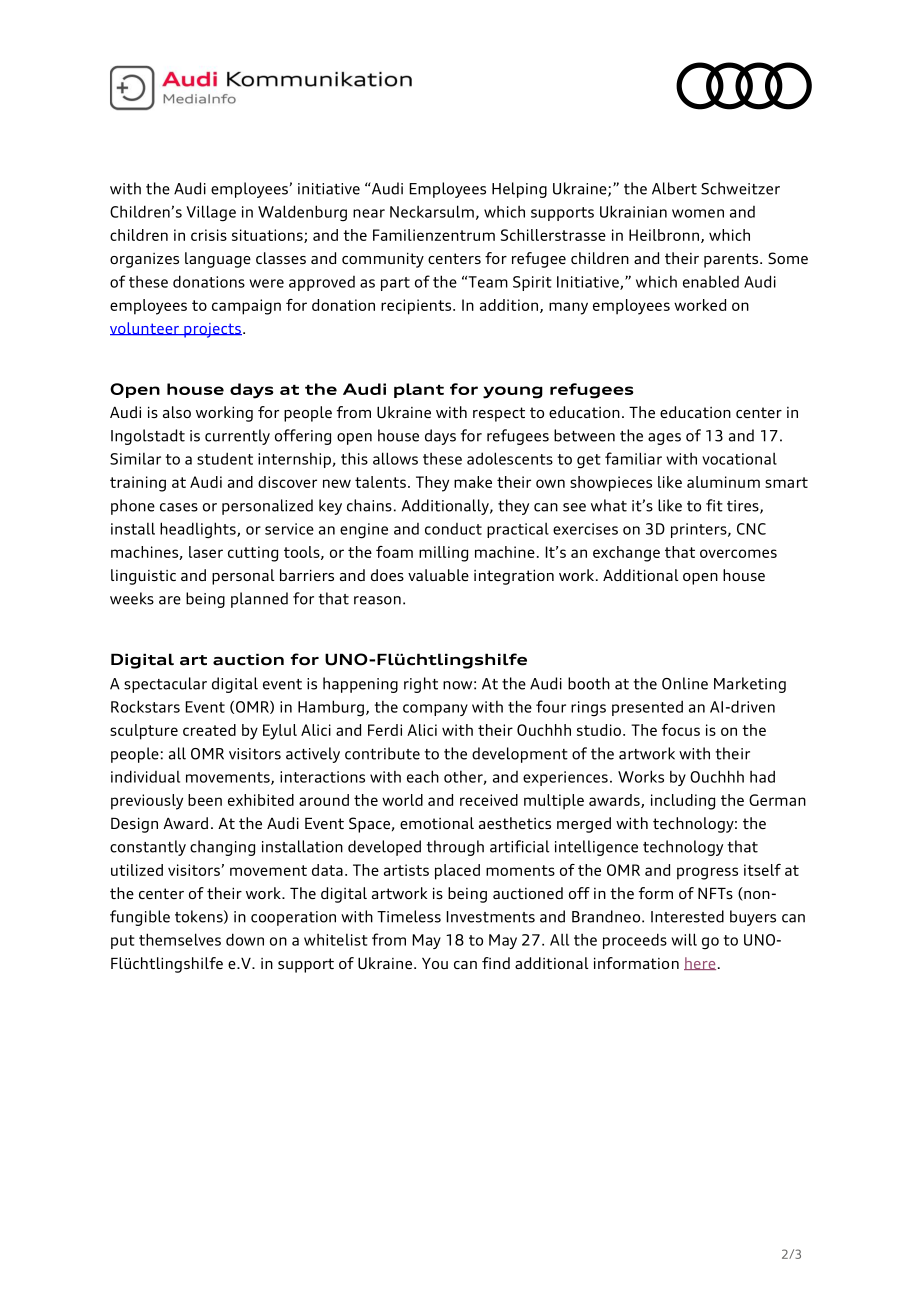  Describe the element at coordinates (225, 458) in the page. I see `student` at that location.
